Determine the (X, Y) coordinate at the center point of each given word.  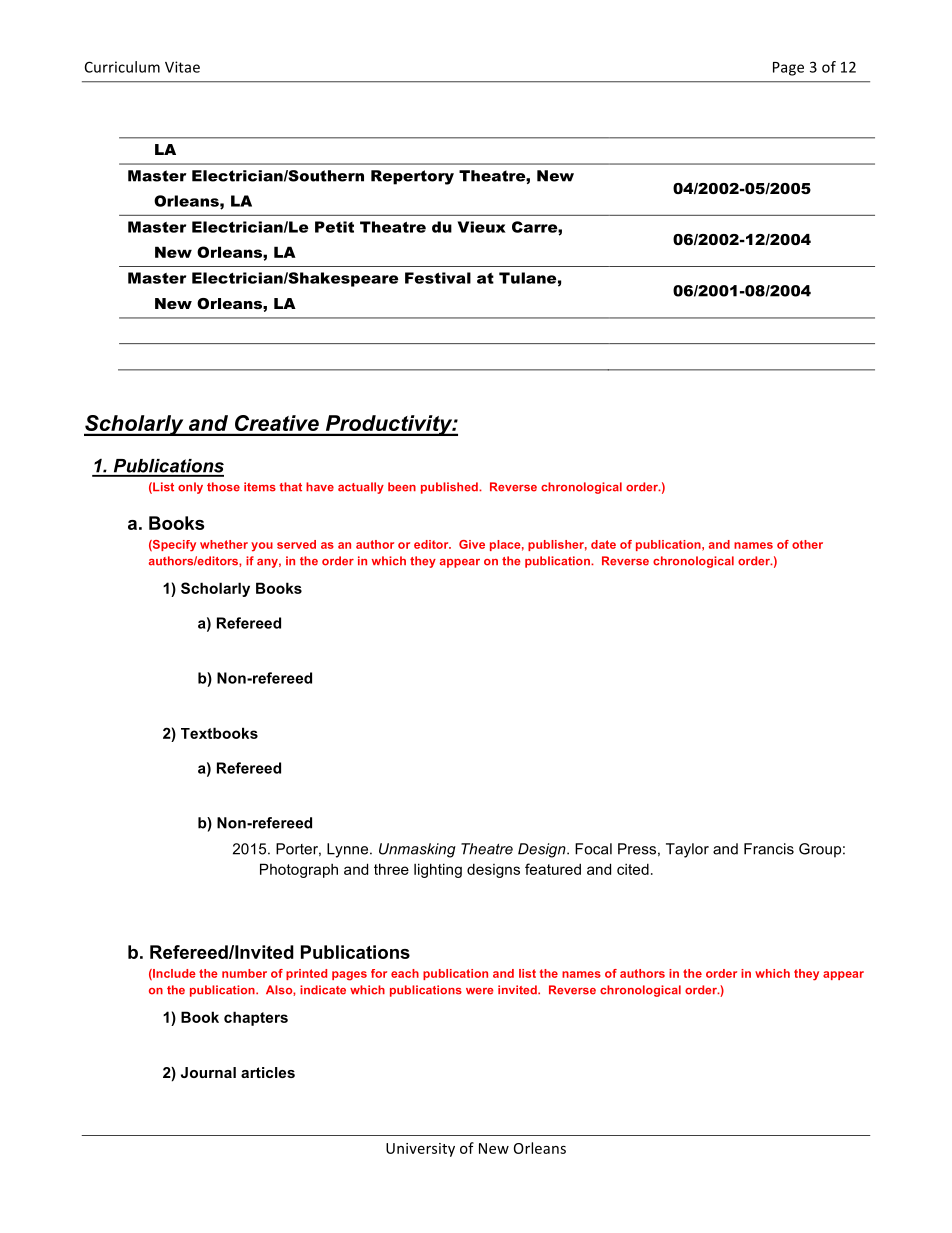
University (420, 1150)
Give (472, 544)
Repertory (412, 177)
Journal (208, 1072)
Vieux (482, 227)
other (807, 544)
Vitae (182, 67)
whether (224, 544)
